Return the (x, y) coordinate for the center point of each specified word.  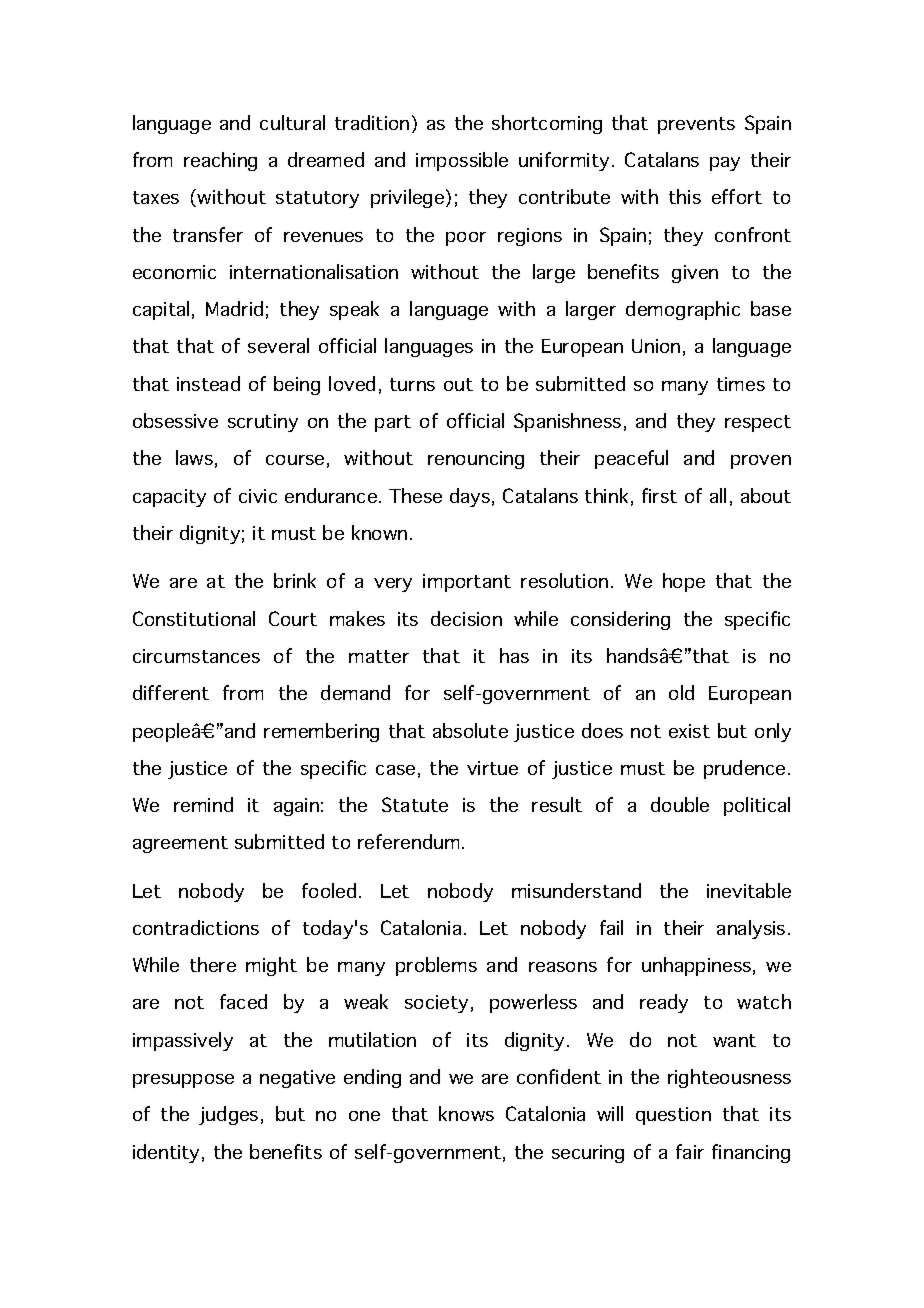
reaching (220, 161)
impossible (462, 161)
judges (228, 1115)
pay (725, 164)
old (681, 692)
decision (466, 618)
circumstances (196, 656)
